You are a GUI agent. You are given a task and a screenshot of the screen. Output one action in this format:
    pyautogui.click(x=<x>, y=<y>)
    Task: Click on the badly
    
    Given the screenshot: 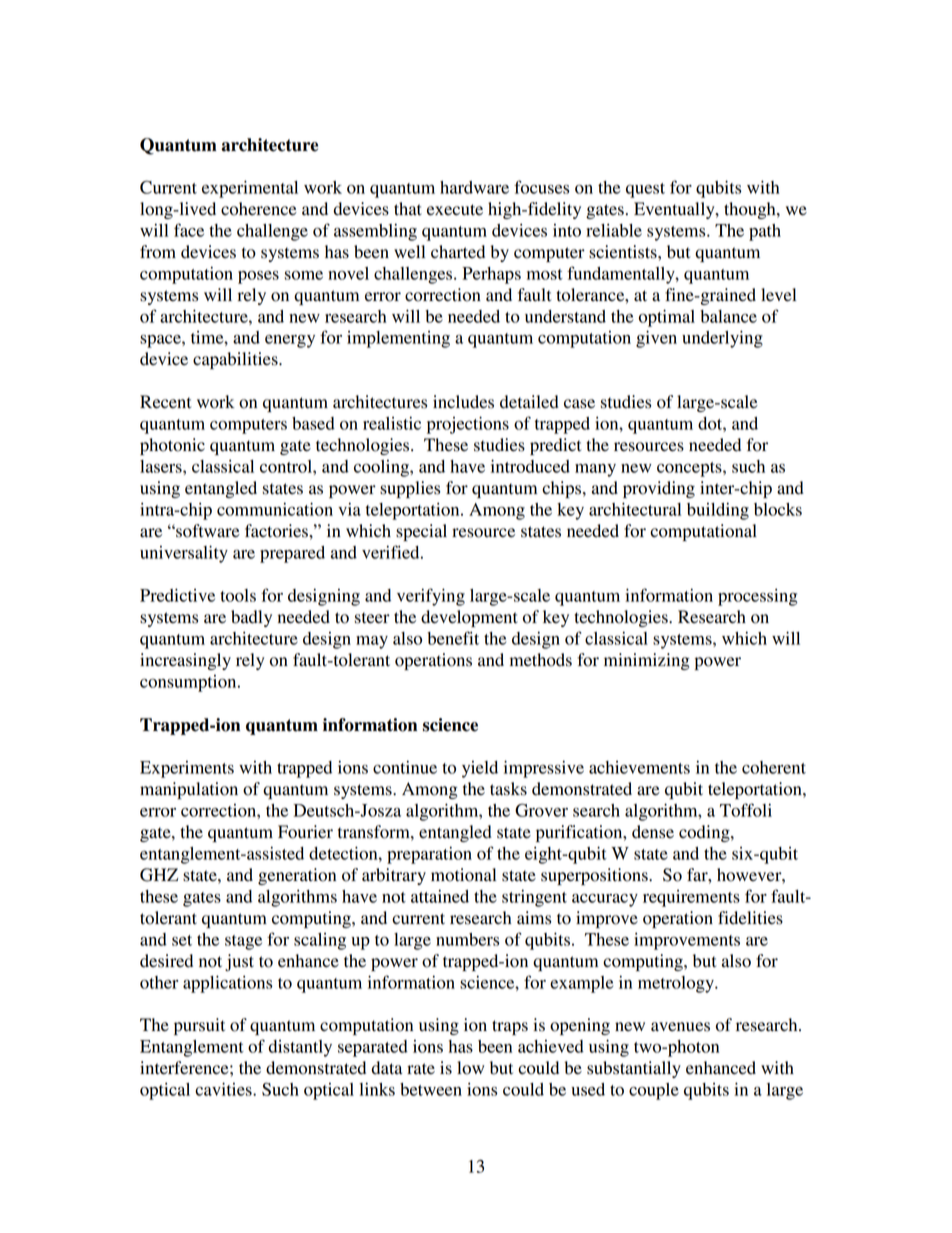 What is the action you would take?
    pyautogui.click(x=251, y=618)
